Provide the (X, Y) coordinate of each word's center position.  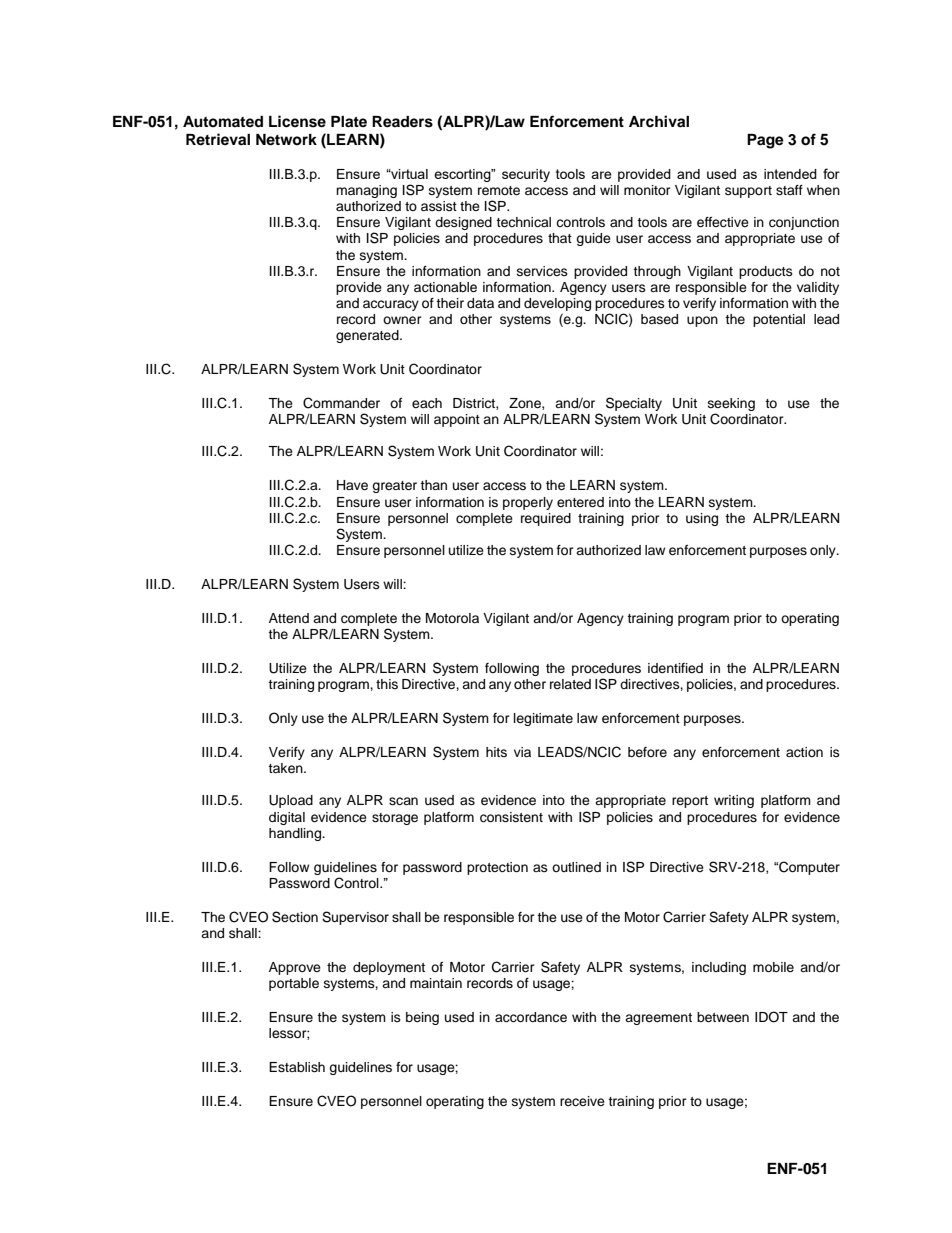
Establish (297, 1067)
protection (497, 868)
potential (779, 320)
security (526, 175)
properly (528, 503)
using (702, 519)
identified (675, 668)
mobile (773, 967)
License (297, 121)
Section (295, 917)
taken (286, 768)
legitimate (543, 719)
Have (352, 485)
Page (765, 141)
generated (368, 336)
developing (557, 304)
